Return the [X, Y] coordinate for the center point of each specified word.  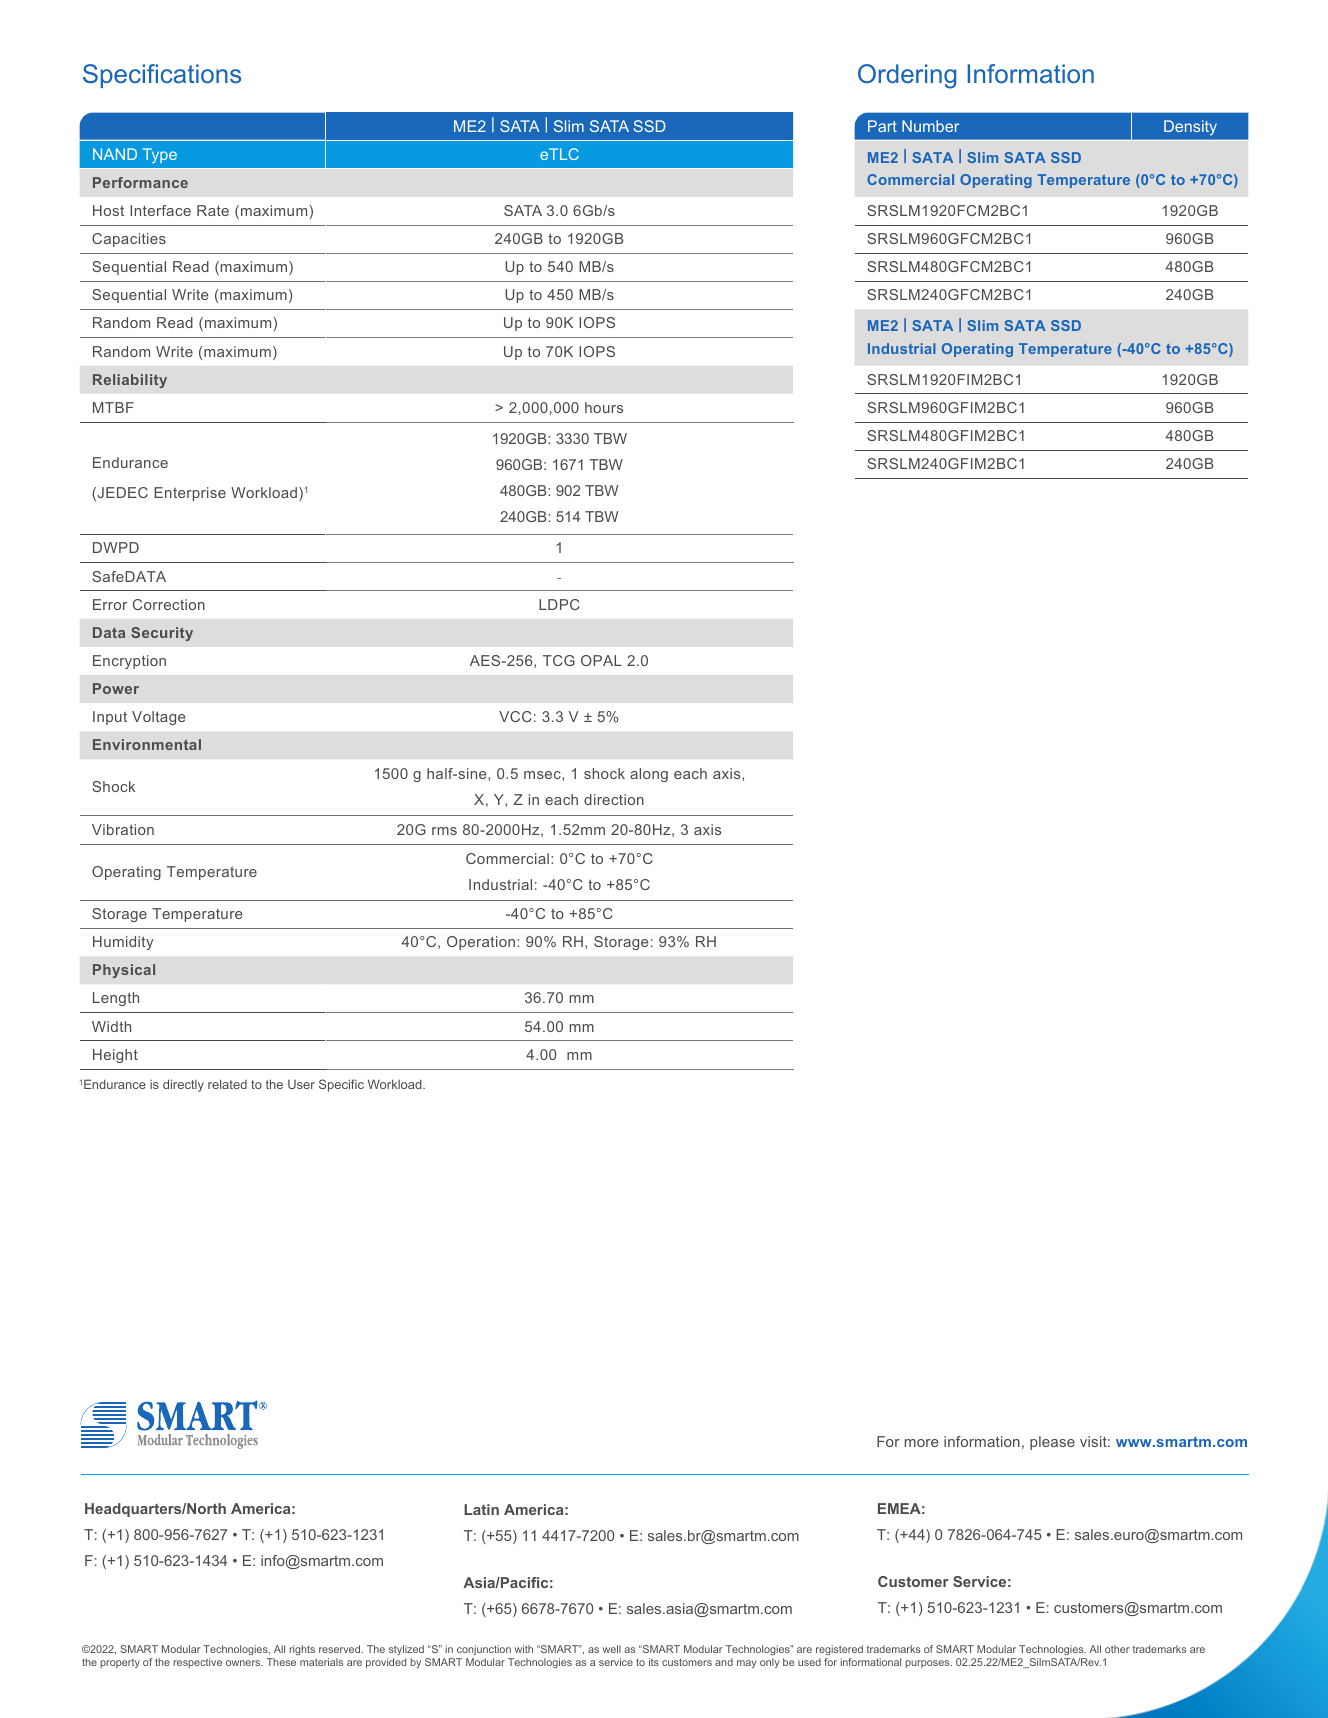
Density [1190, 128]
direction [614, 799]
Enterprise [190, 494]
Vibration [123, 829]
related [227, 1084]
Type [160, 156]
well [612, 1649]
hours [604, 407]
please [1052, 1443]
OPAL [601, 660]
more [921, 1443]
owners [244, 1663]
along [649, 775]
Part [882, 126]
